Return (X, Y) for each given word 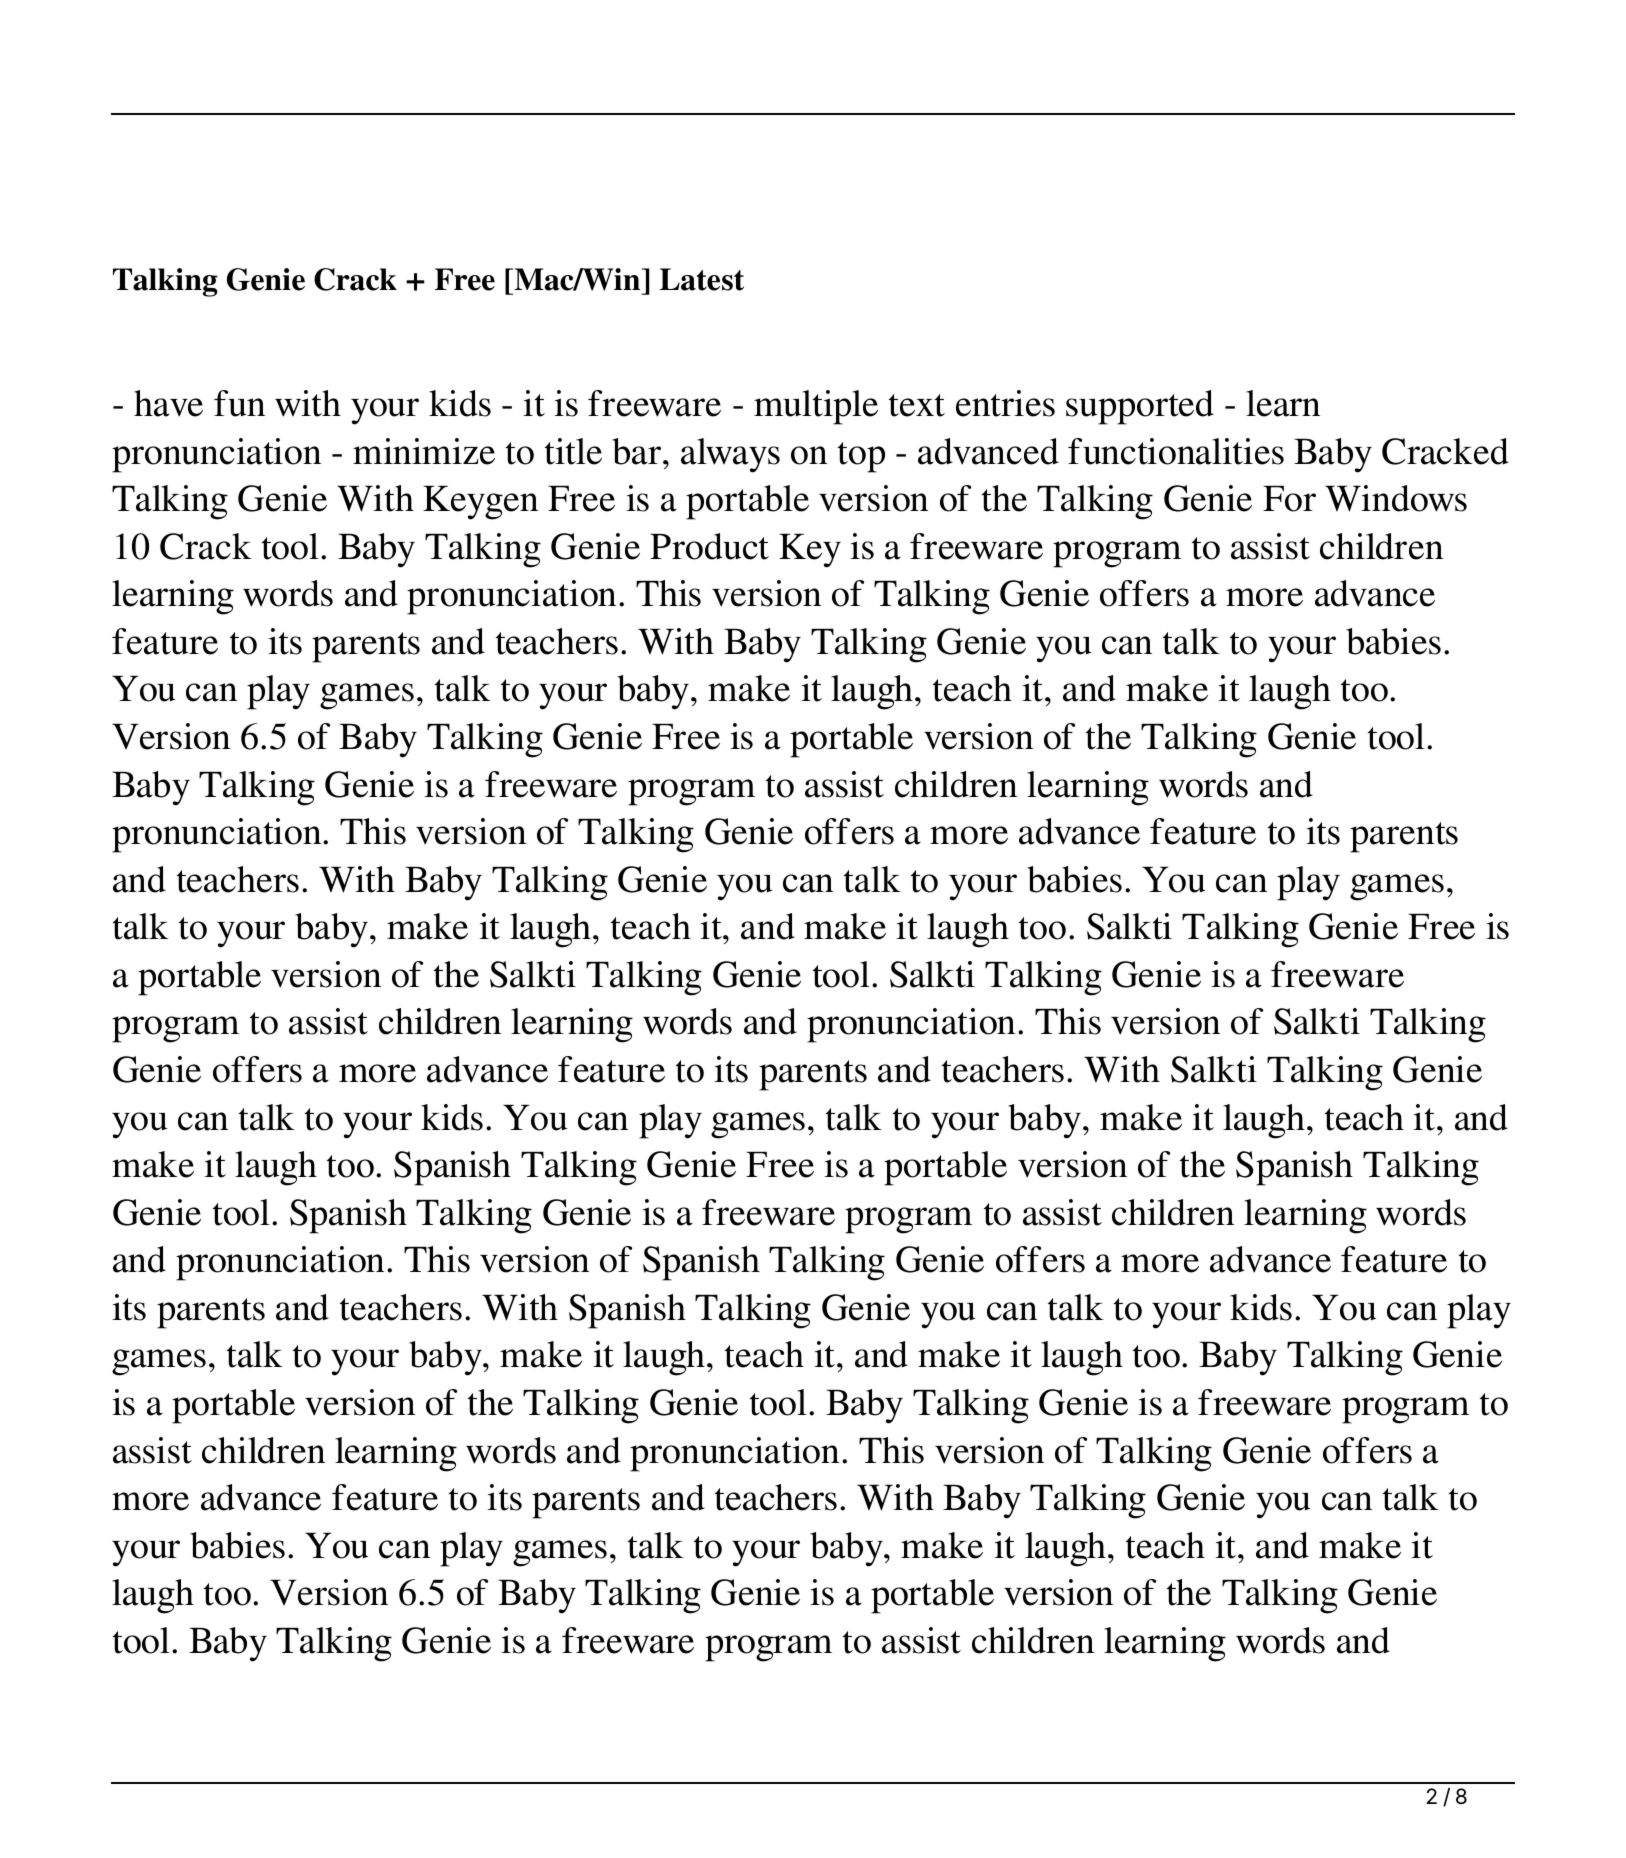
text (917, 405)
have (168, 403)
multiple (816, 407)
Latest (702, 279)
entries (1005, 403)
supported (1140, 407)
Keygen (480, 503)
